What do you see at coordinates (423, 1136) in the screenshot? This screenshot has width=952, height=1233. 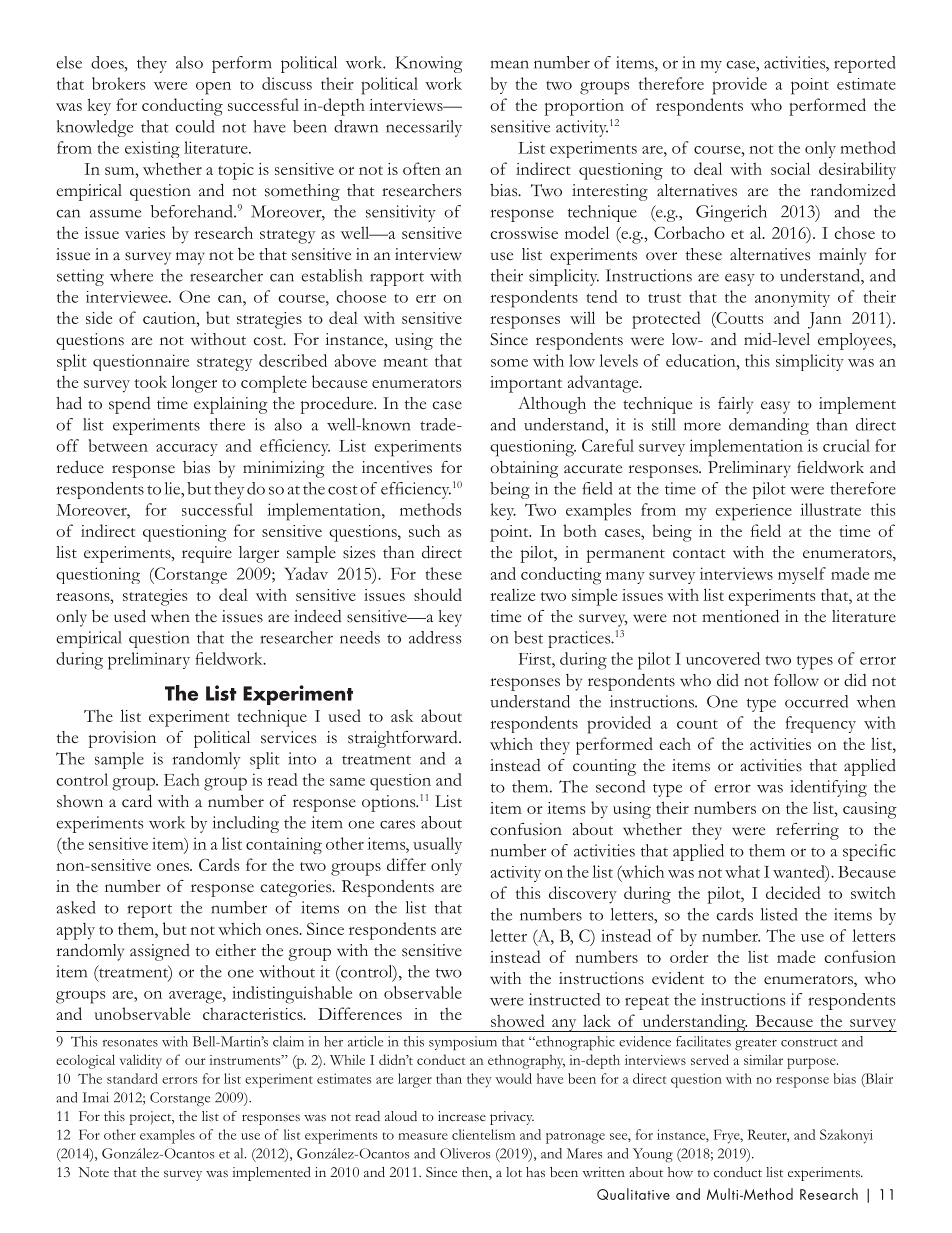 I see `measure` at bounding box center [423, 1136].
